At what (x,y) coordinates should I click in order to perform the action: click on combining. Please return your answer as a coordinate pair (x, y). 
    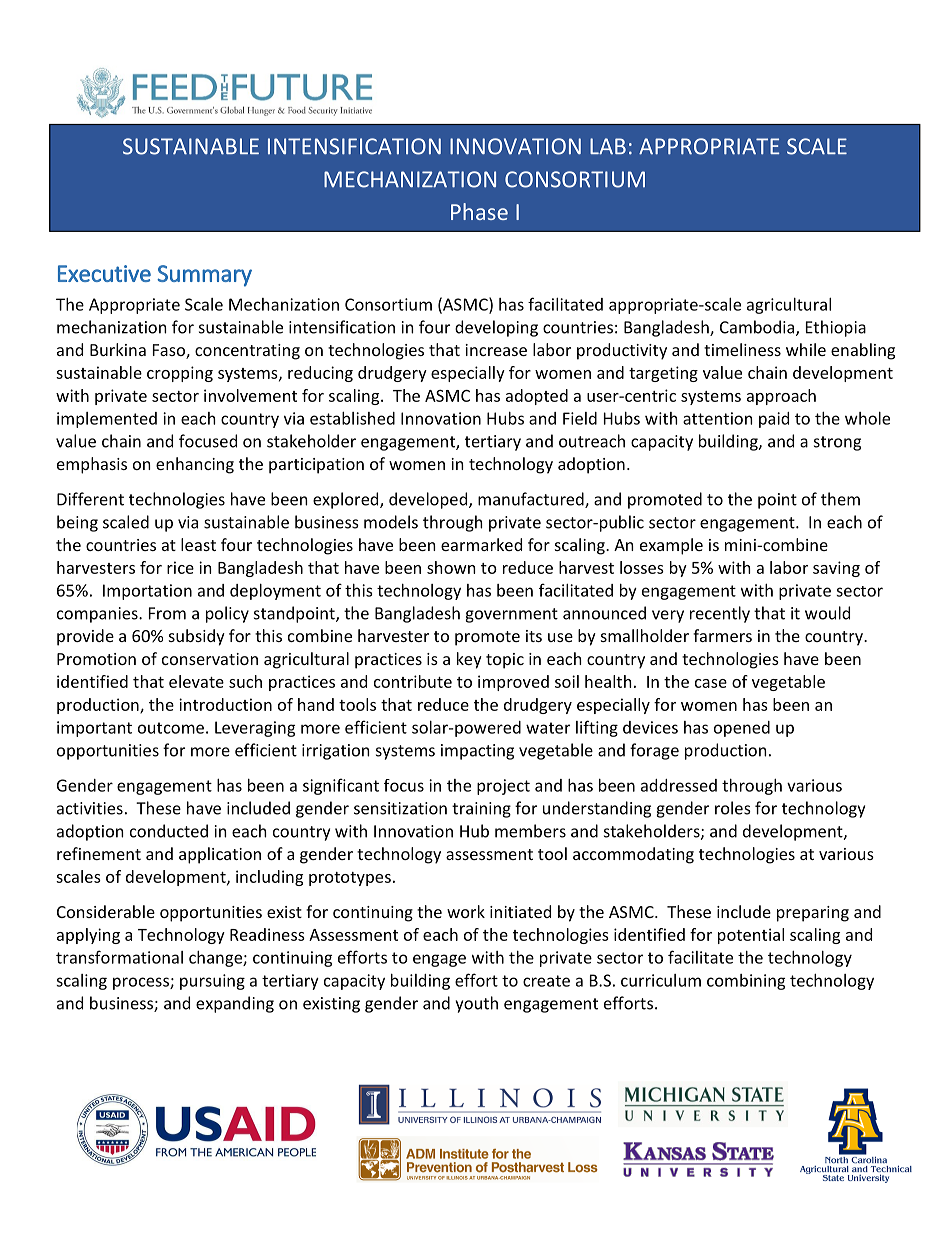
    Looking at the image, I should click on (746, 982).
